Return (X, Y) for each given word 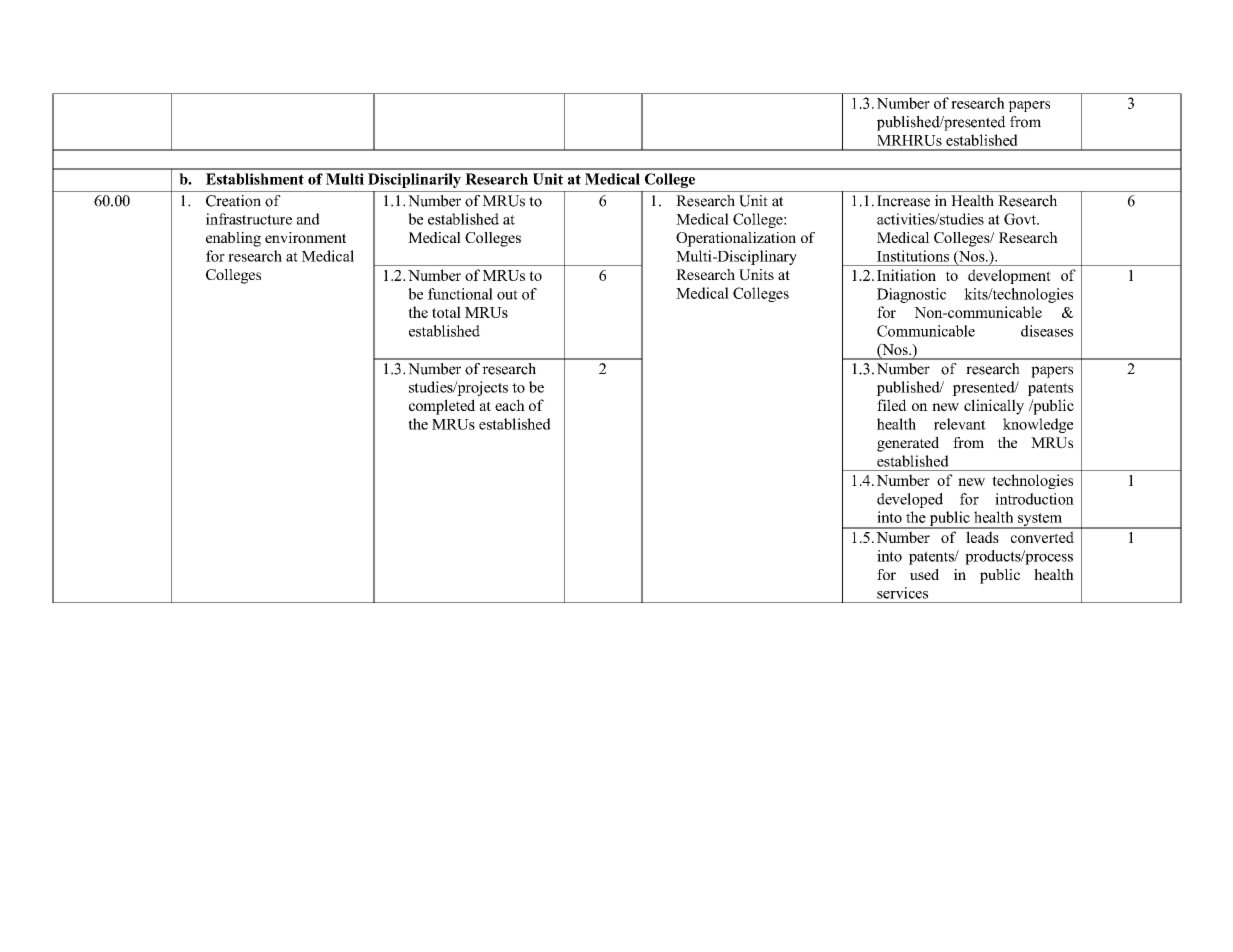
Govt (1021, 219)
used (924, 574)
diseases (1047, 331)
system (1040, 521)
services (902, 593)
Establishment (255, 179)
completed (442, 407)
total (446, 312)
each (510, 405)
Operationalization (736, 239)
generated (908, 444)
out (507, 295)
